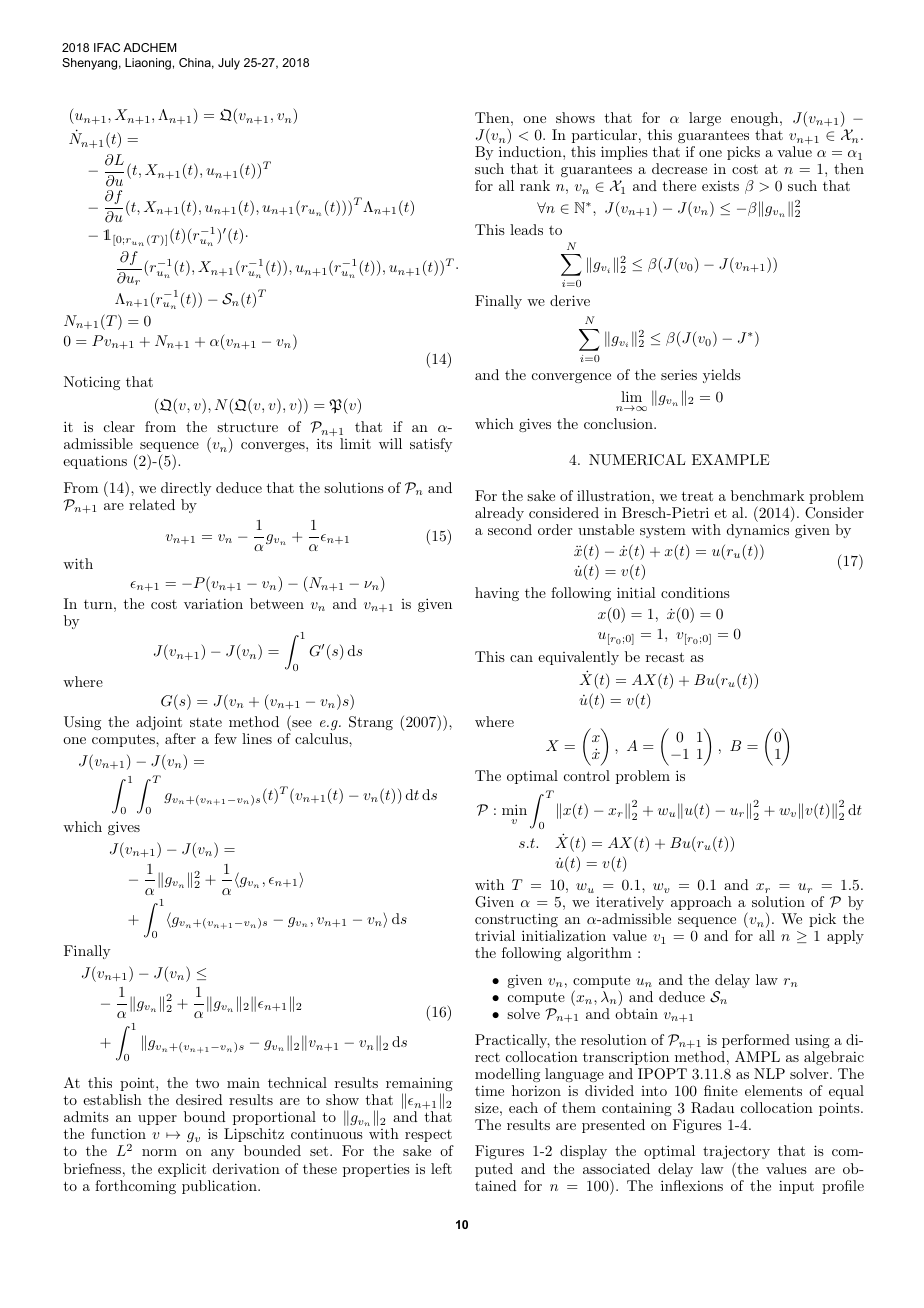 This screenshot has width=924, height=1308. Describe the element at coordinates (701, 903) in the screenshot. I see `approach` at that location.
